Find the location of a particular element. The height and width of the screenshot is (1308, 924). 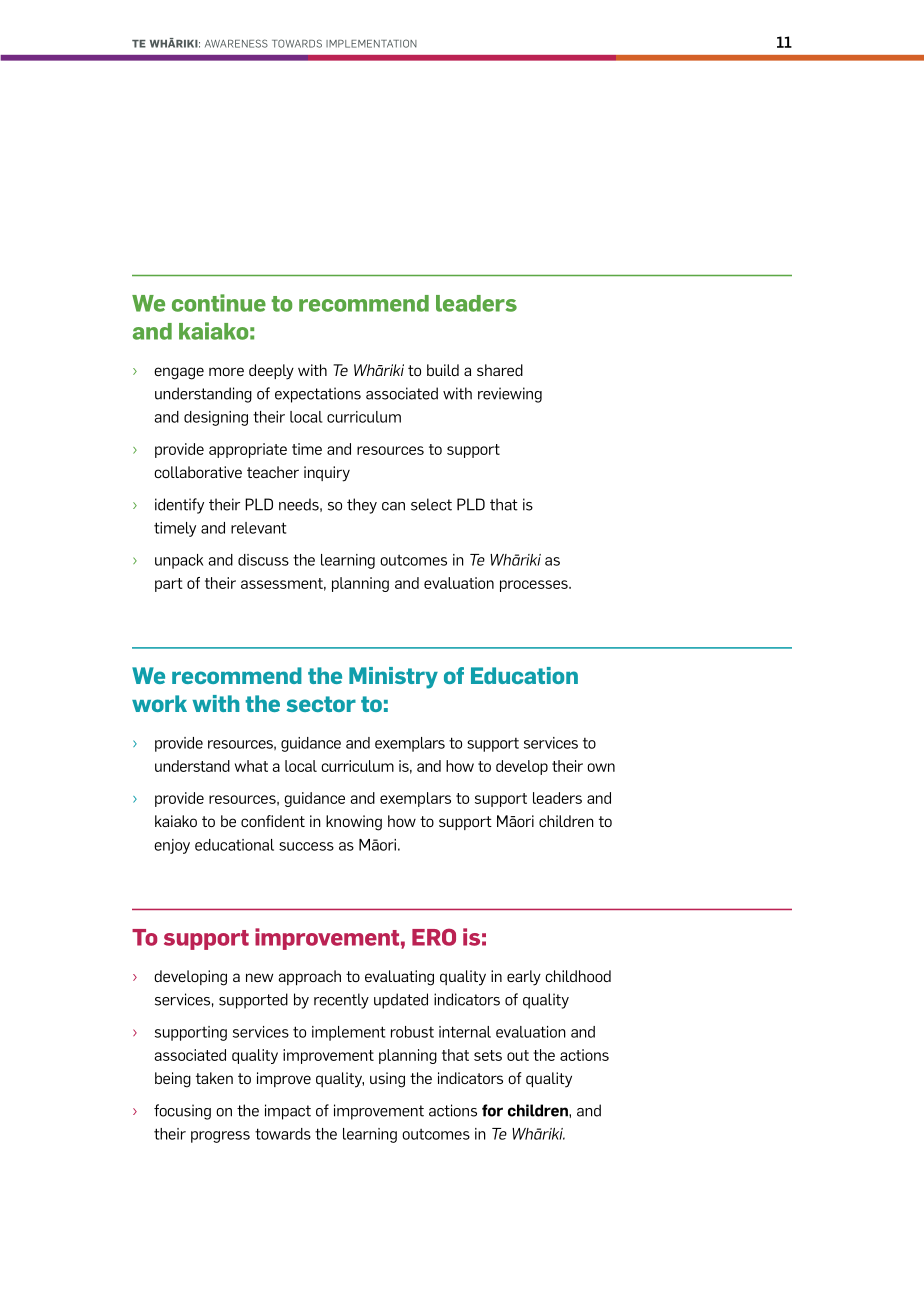

more is located at coordinates (226, 371).
